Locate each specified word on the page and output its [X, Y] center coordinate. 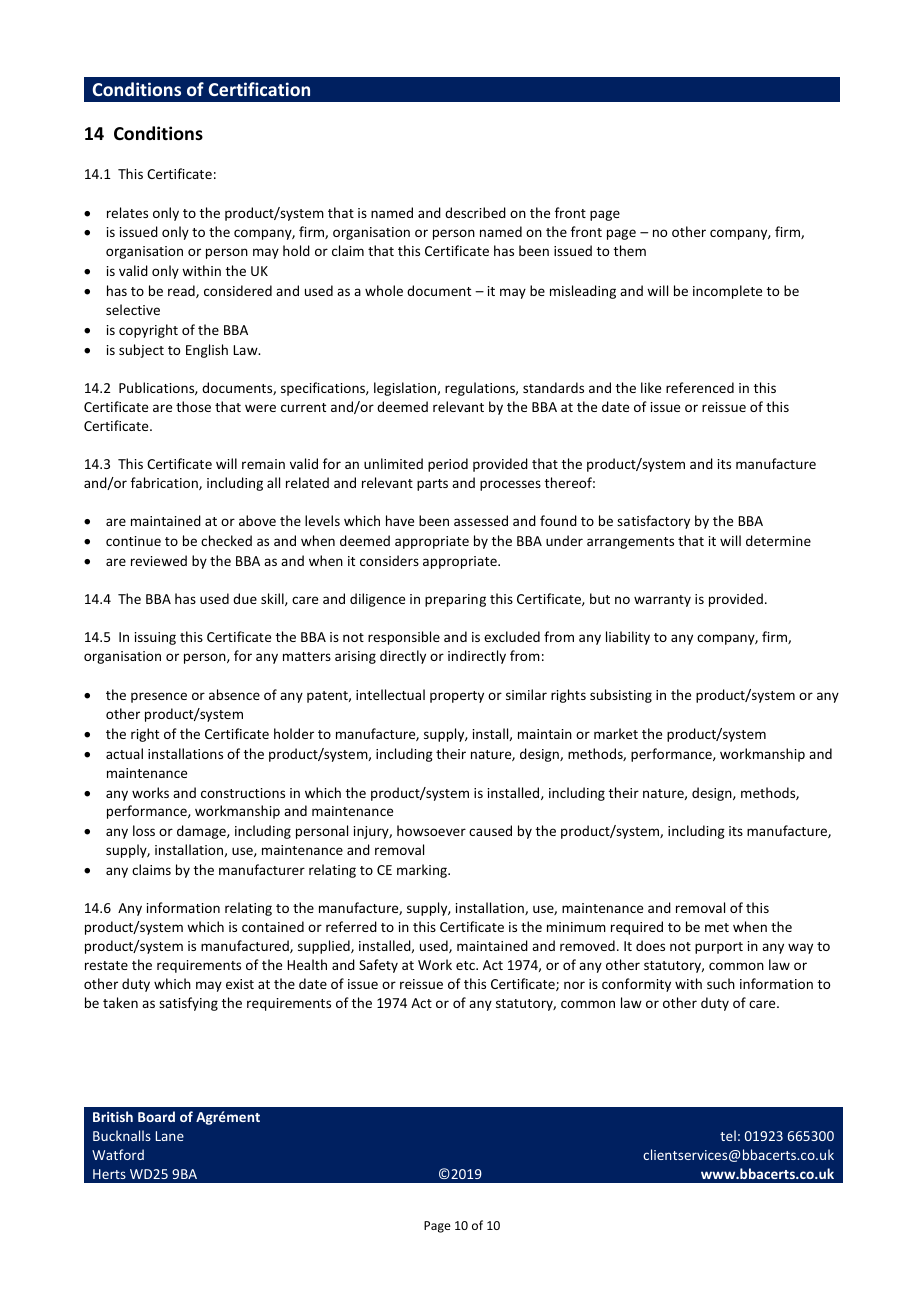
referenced [700, 387]
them [630, 250]
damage [202, 832]
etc [466, 965]
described [475, 212]
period [448, 465]
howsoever [431, 830]
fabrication [165, 483]
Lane [170, 1136]
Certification [259, 89]
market [616, 733]
